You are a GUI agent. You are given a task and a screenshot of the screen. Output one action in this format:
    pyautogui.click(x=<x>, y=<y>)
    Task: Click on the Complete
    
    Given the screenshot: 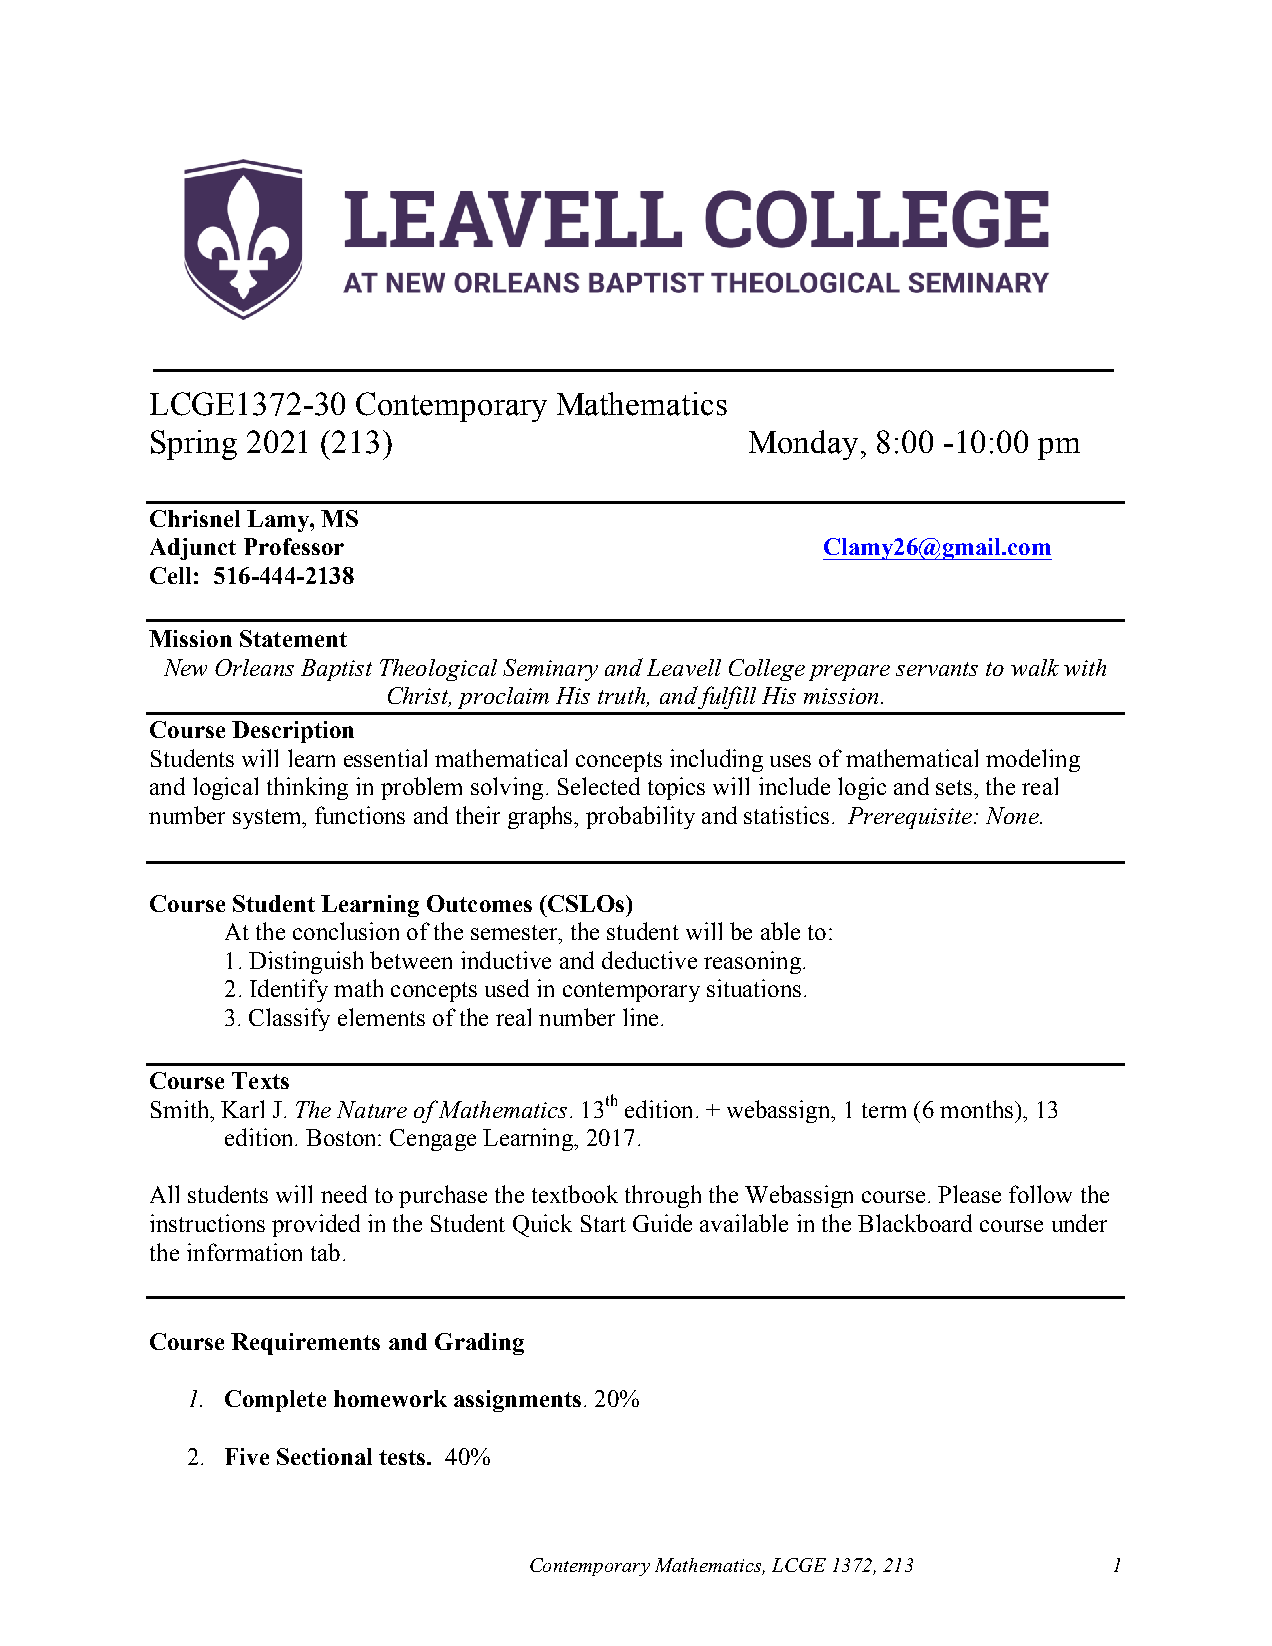 What is the action you would take?
    pyautogui.click(x=275, y=1401)
